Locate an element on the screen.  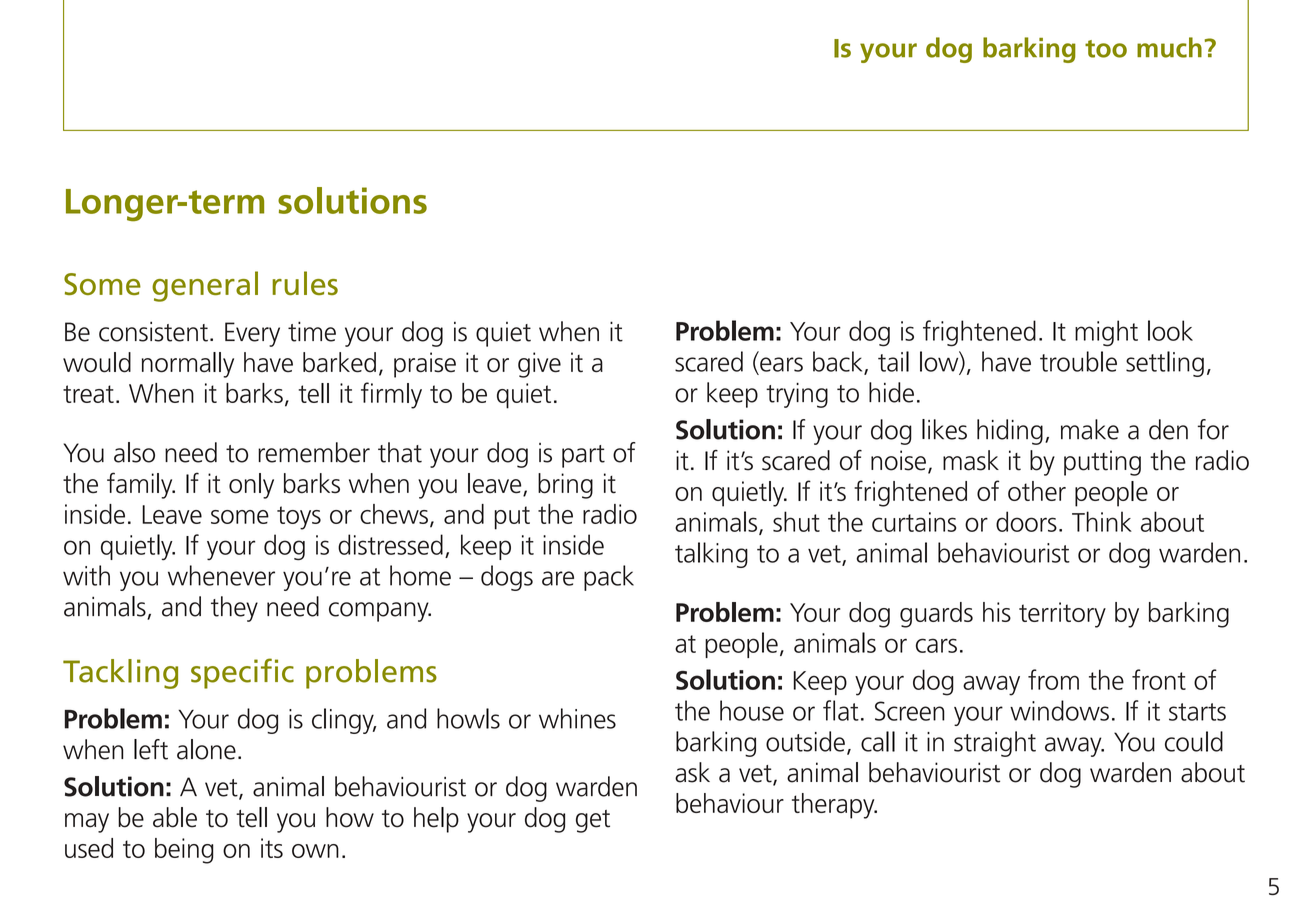
too is located at coordinates (1106, 49).
